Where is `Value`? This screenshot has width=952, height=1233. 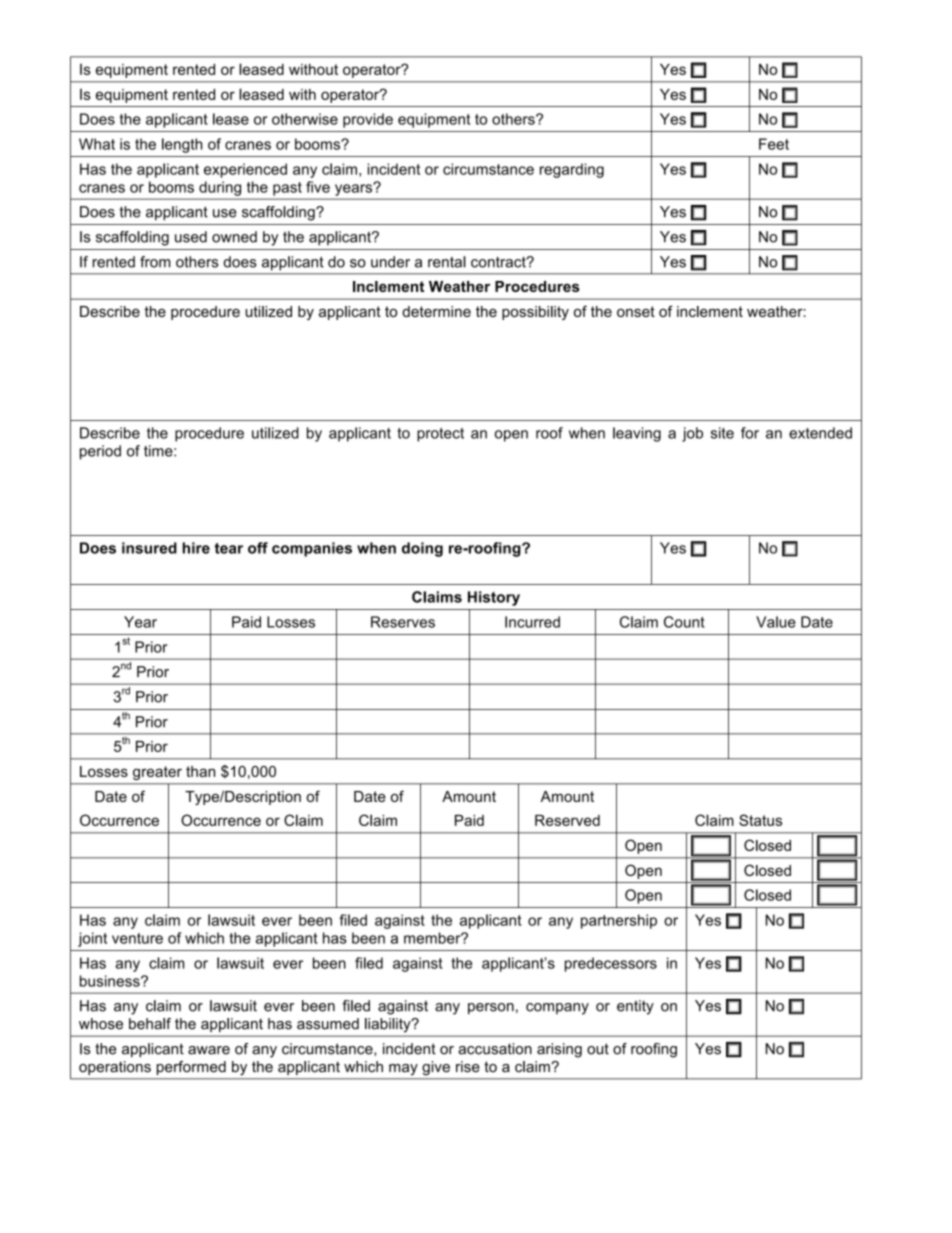
Value is located at coordinates (776, 622).
